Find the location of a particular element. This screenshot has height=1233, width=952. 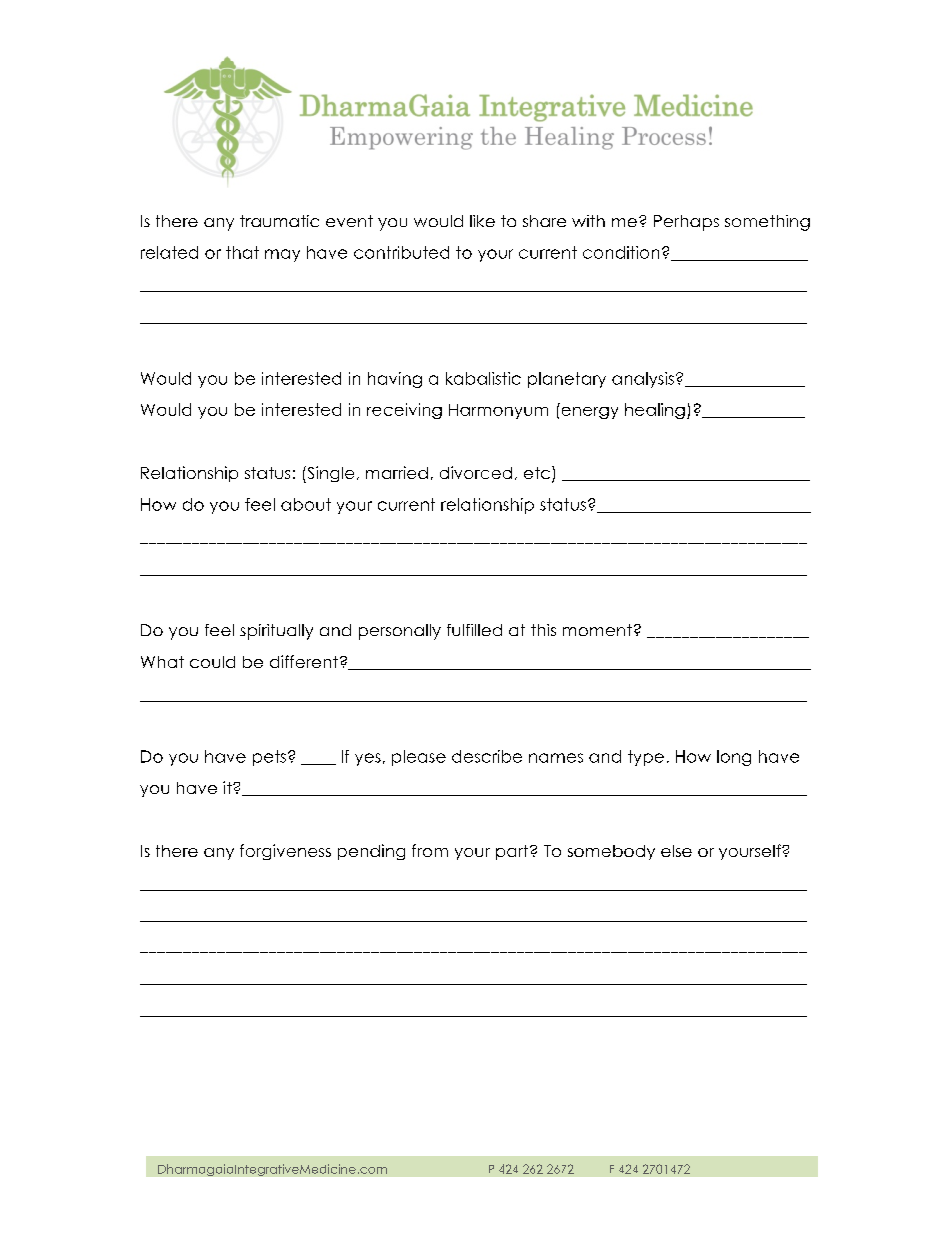

like is located at coordinates (482, 221).
